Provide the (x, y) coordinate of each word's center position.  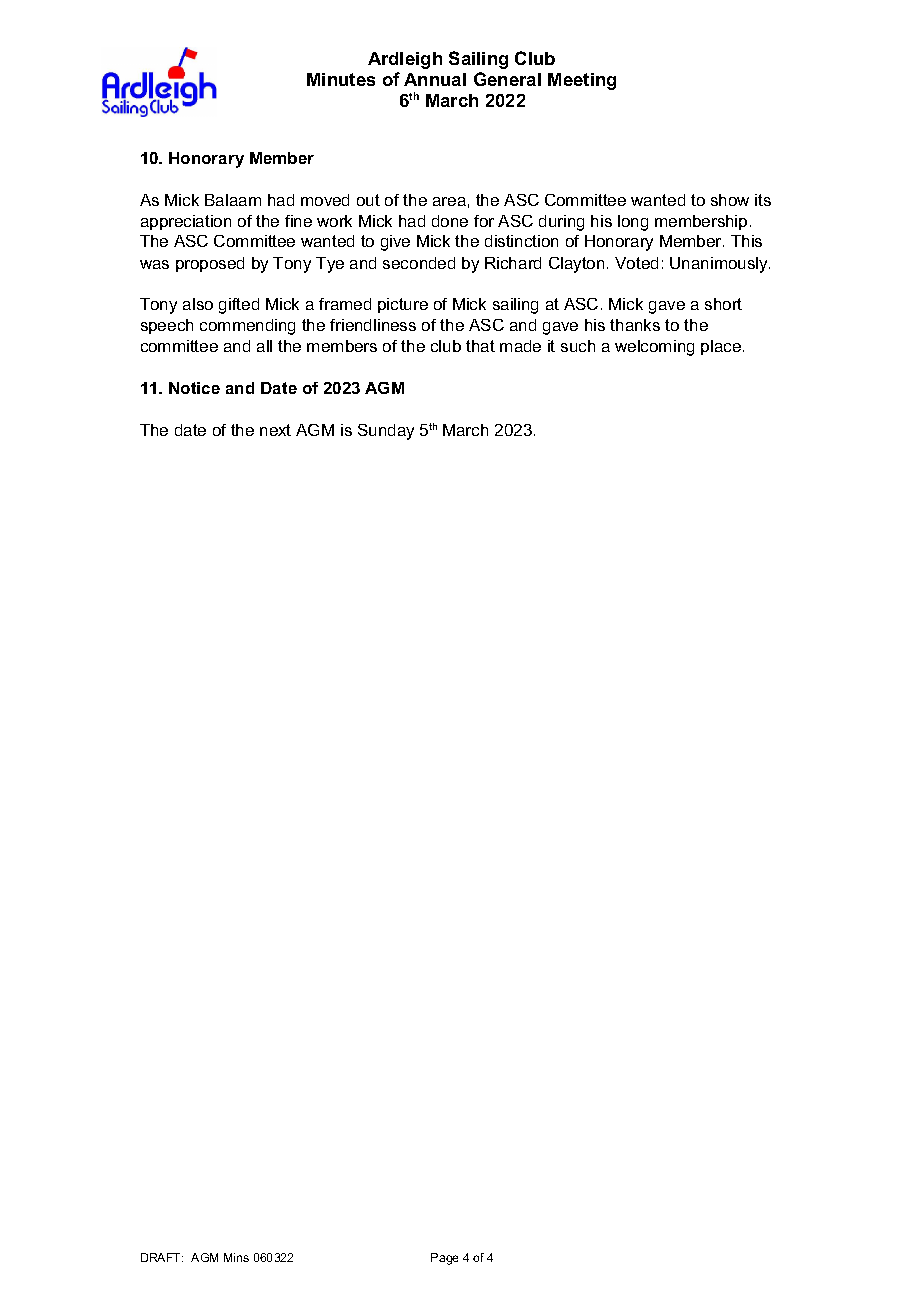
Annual (435, 79)
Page (444, 1259)
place (721, 347)
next (275, 430)
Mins (236, 1257)
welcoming (654, 348)
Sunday (386, 432)
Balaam (233, 200)
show (730, 200)
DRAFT (162, 1257)
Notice (194, 388)
